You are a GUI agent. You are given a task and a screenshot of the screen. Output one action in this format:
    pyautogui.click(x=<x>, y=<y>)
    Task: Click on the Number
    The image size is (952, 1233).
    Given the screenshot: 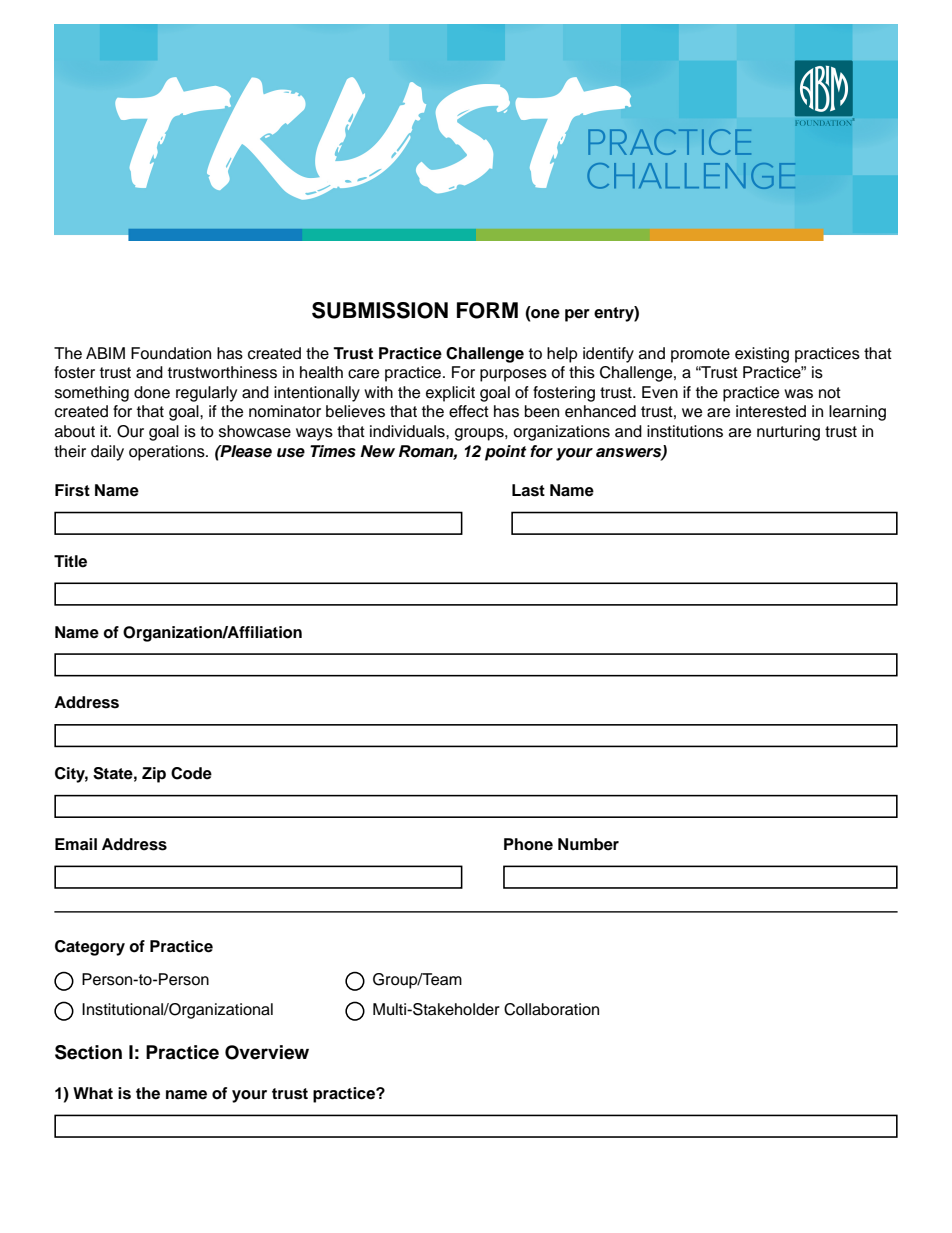 What is the action you would take?
    pyautogui.click(x=588, y=844)
